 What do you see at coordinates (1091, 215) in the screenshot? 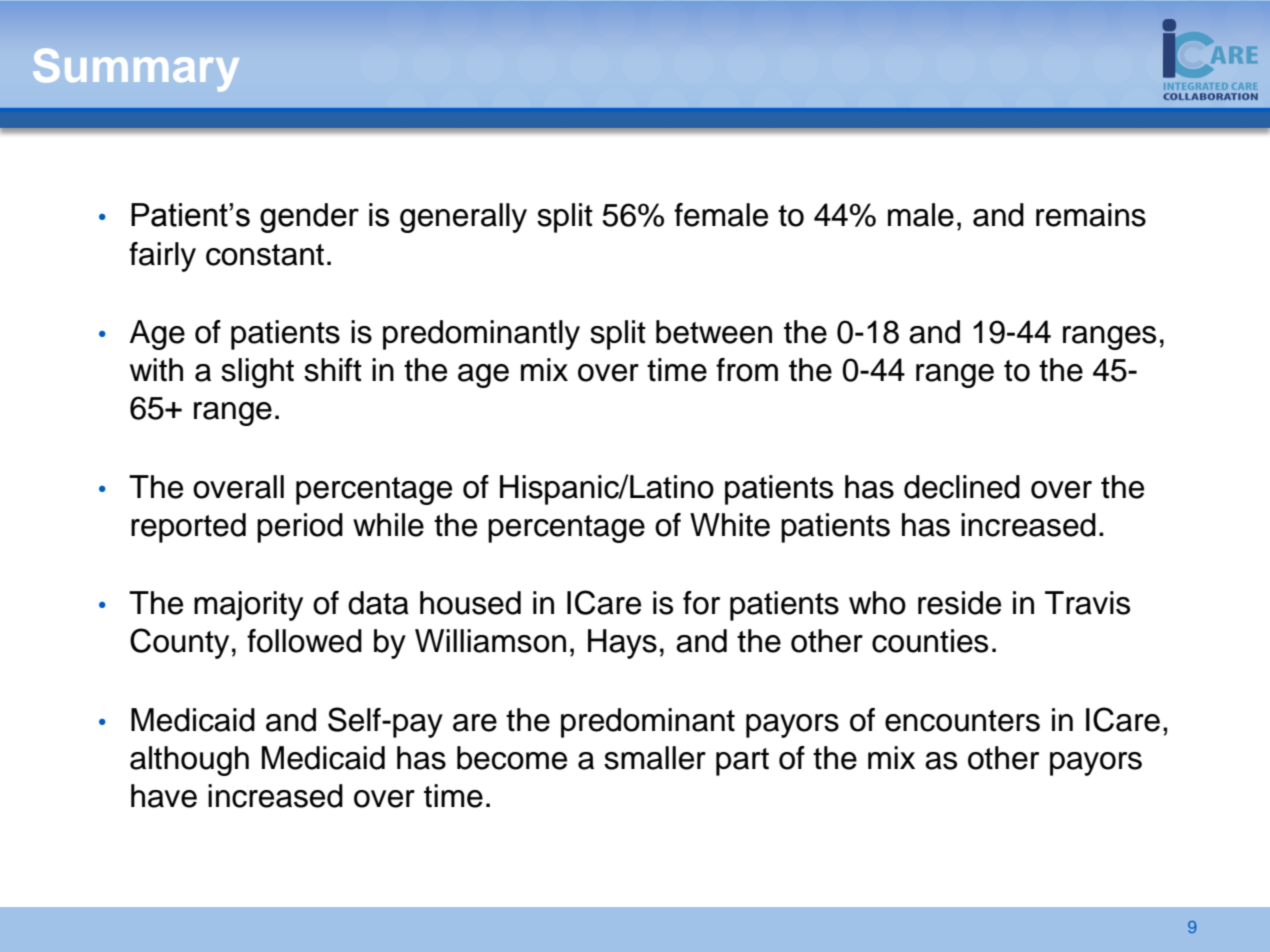
I see `remains` at bounding box center [1091, 215].
